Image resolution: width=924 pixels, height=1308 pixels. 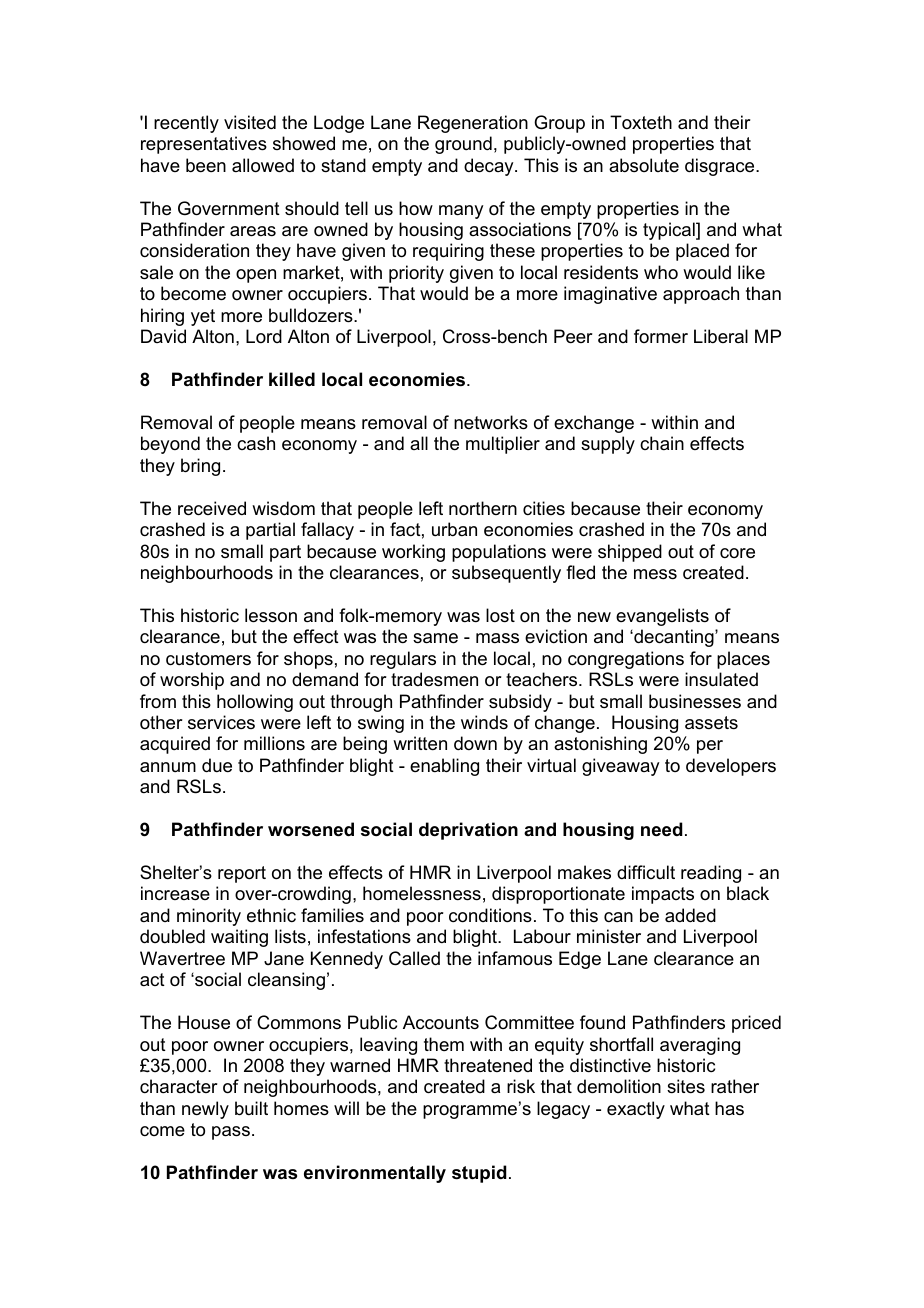 What do you see at coordinates (231, 1133) in the page?
I see `pass` at bounding box center [231, 1133].
